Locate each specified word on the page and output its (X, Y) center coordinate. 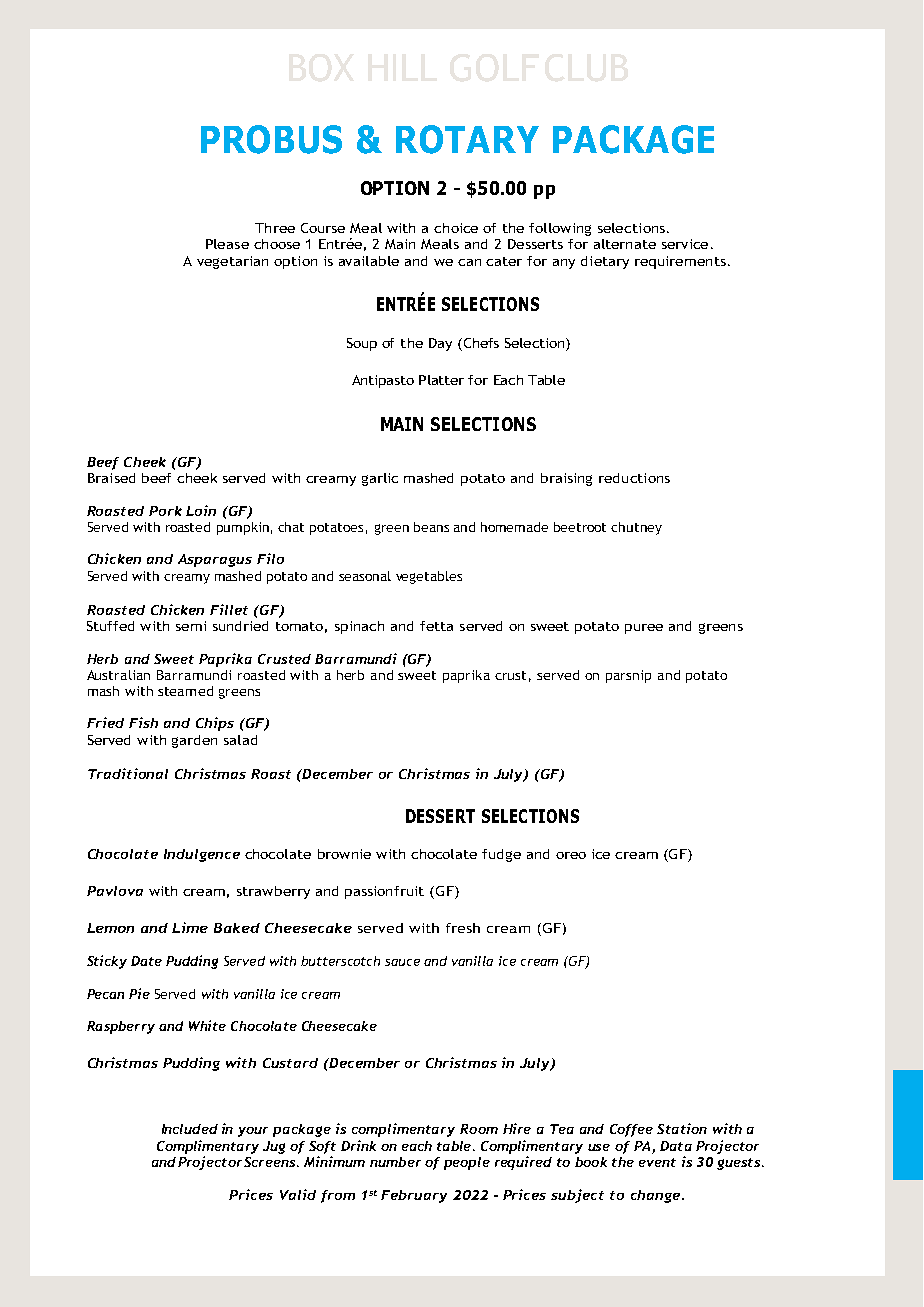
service (685, 244)
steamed (185, 691)
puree (644, 629)
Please (227, 244)
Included (190, 1129)
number (395, 1162)
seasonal (365, 576)
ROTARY (467, 139)
